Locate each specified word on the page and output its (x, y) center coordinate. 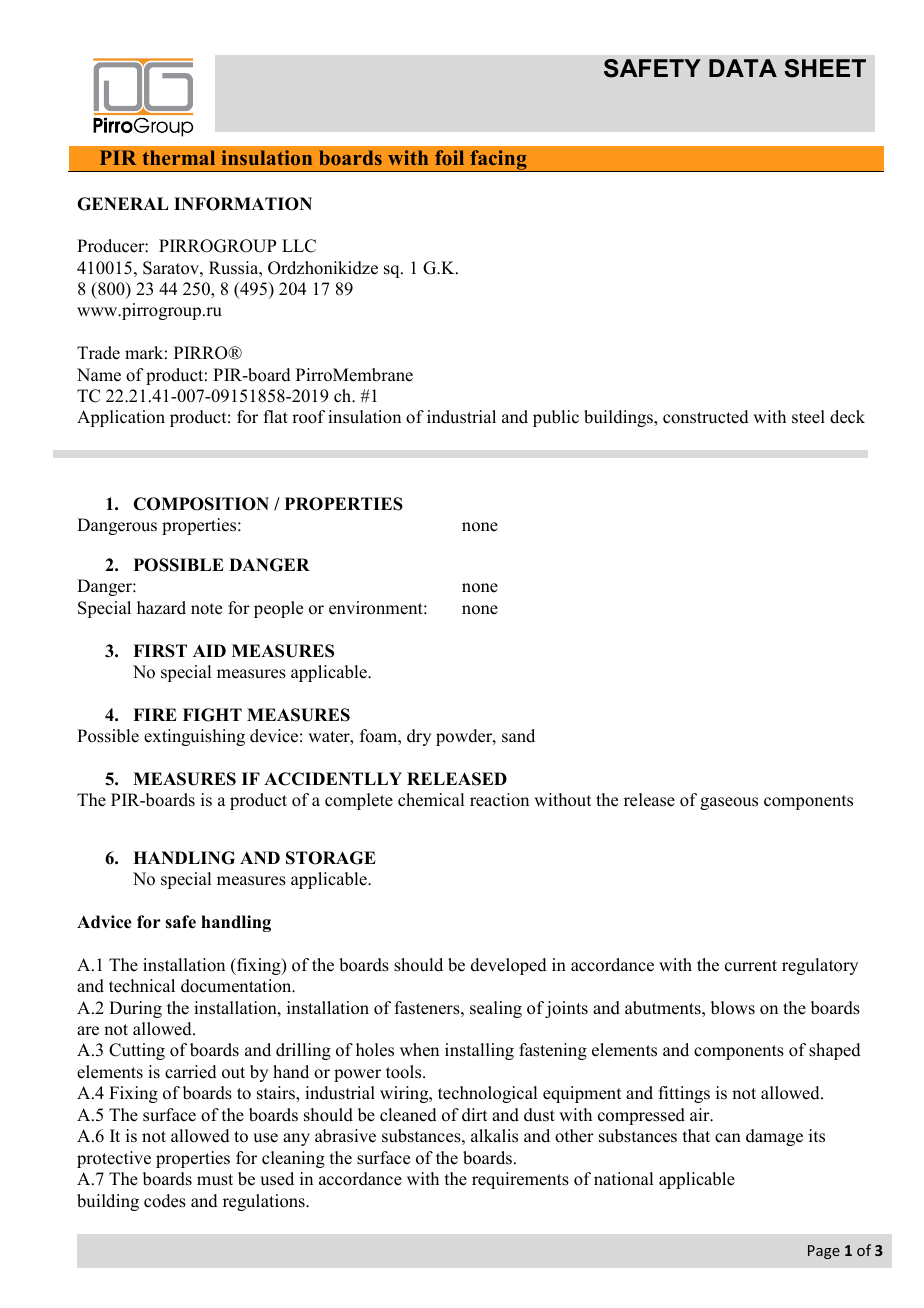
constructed (706, 417)
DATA (743, 68)
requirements (520, 1180)
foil (449, 157)
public (556, 418)
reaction (499, 800)
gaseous (729, 803)
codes (165, 1201)
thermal (179, 157)
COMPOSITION (201, 504)
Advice (104, 922)
